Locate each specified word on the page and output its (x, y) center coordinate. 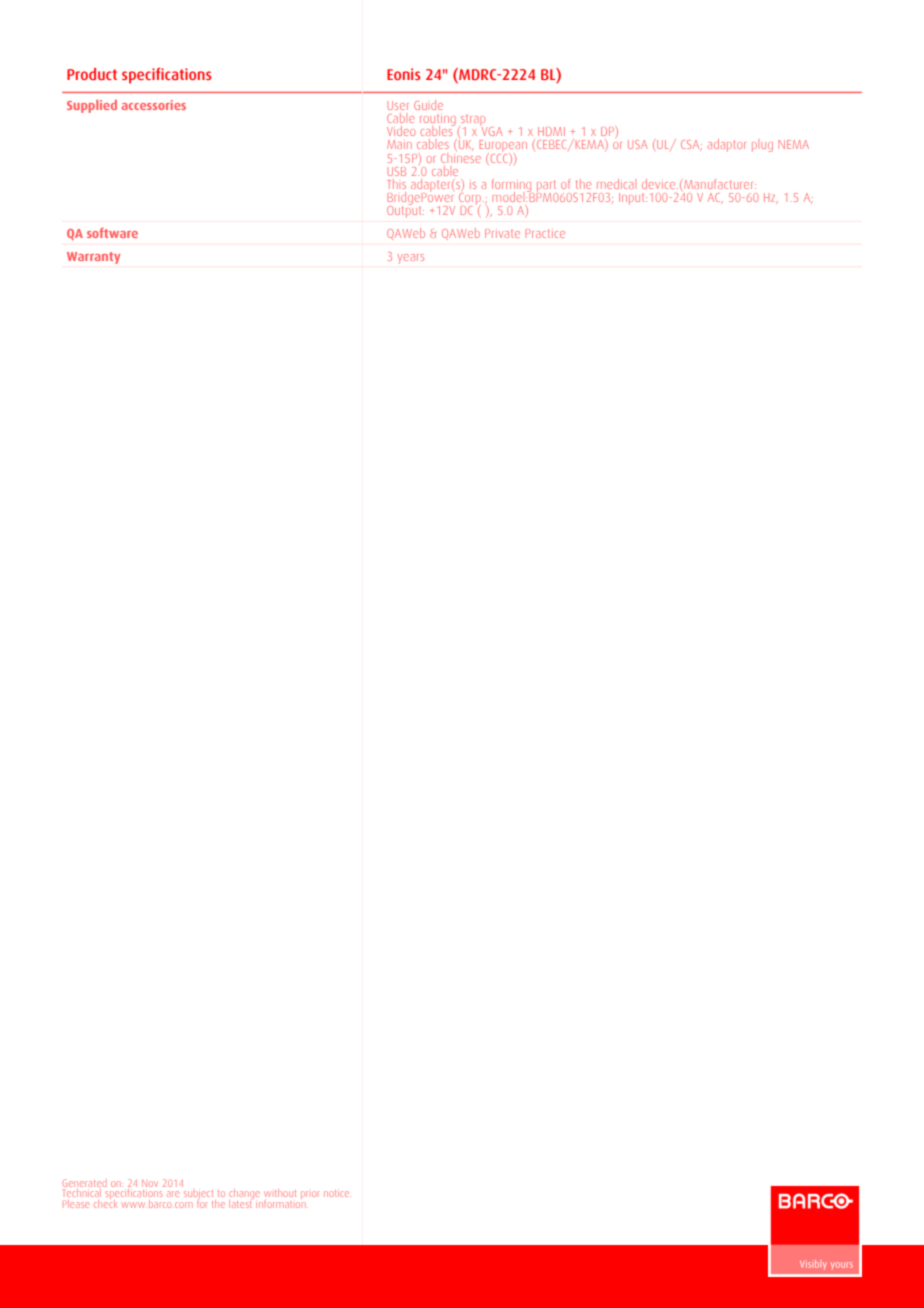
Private (502, 233)
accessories (154, 105)
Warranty (93, 258)
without (280, 1193)
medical (615, 184)
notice (336, 1193)
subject (199, 1194)
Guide (428, 105)
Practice (545, 233)
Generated (84, 1183)
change (244, 1195)
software (112, 232)
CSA (691, 145)
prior (310, 1195)
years (410, 258)
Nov (150, 1183)
